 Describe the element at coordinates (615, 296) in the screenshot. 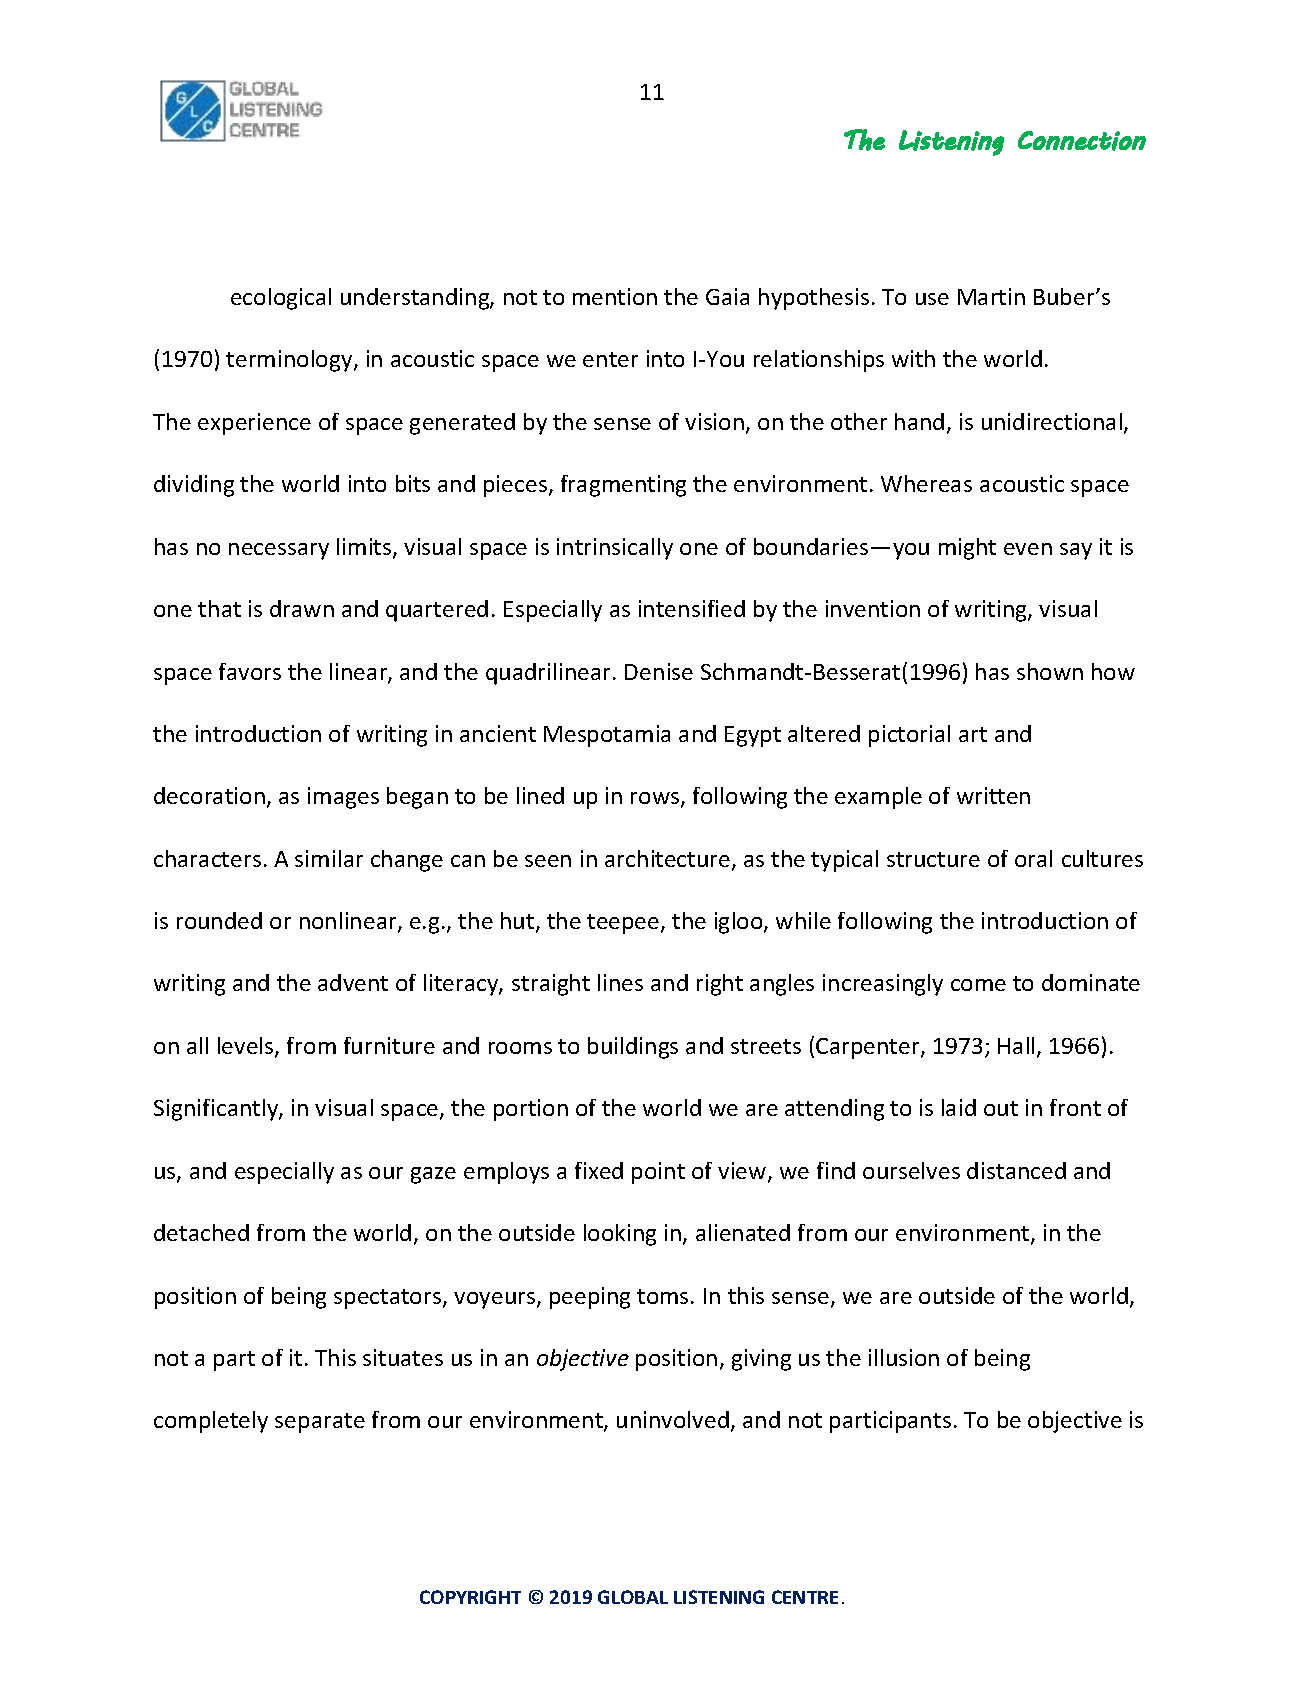

I see `mention` at that location.
